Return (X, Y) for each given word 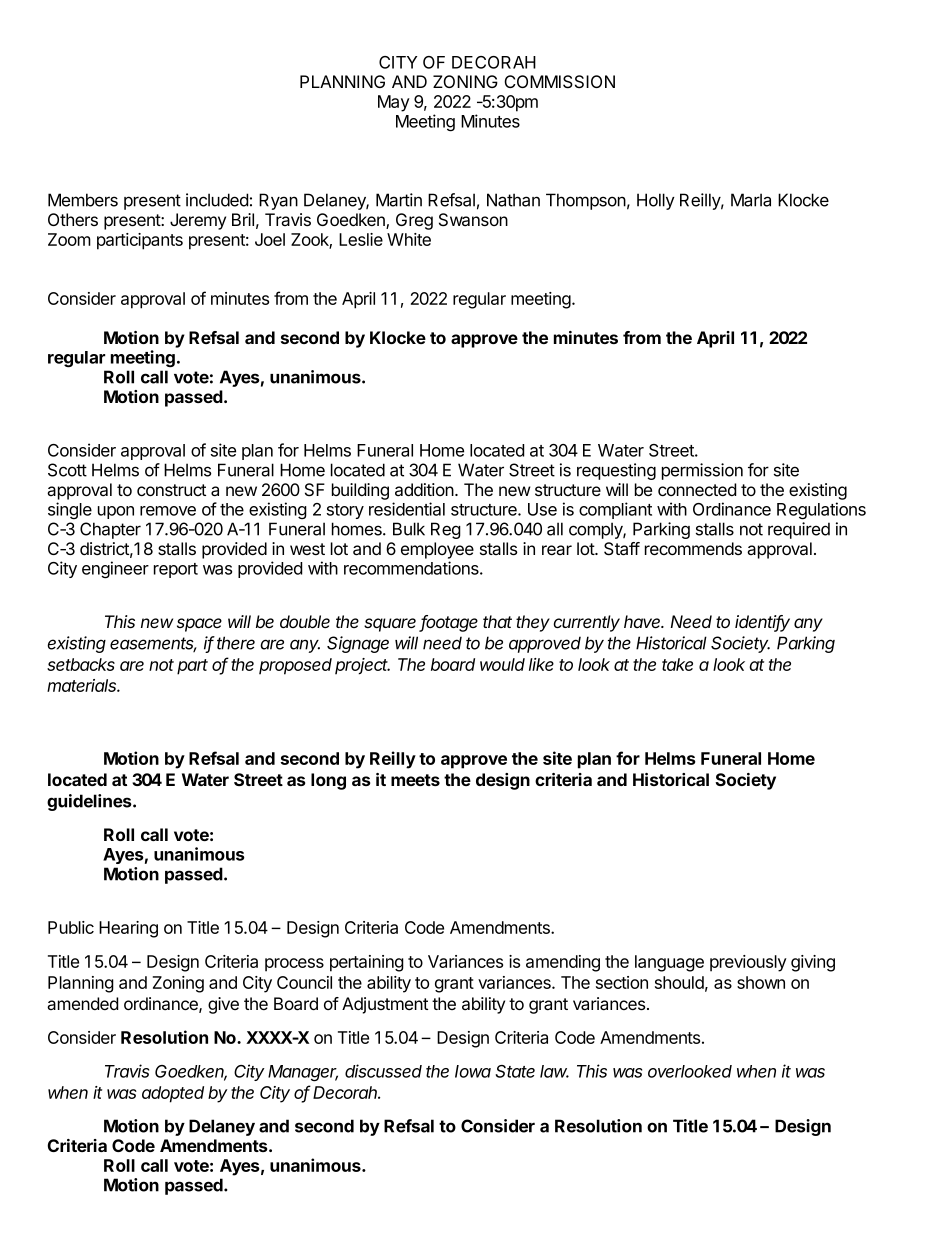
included (217, 200)
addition (425, 490)
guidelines (90, 802)
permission (702, 471)
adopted (173, 1094)
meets (415, 780)
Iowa (473, 1071)
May (394, 103)
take (677, 664)
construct (171, 490)
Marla (751, 200)
